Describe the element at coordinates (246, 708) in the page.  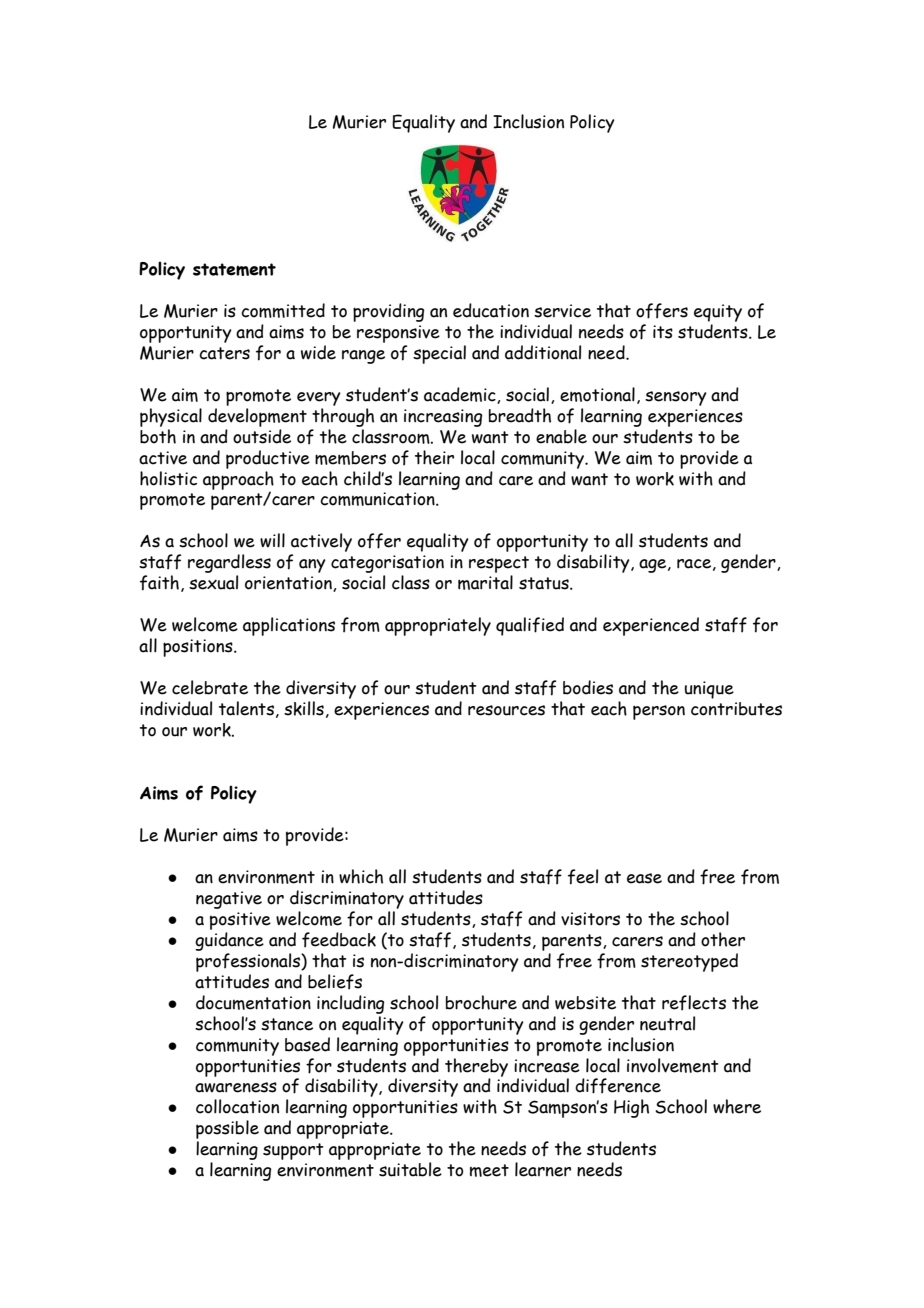
I see `talents` at that location.
